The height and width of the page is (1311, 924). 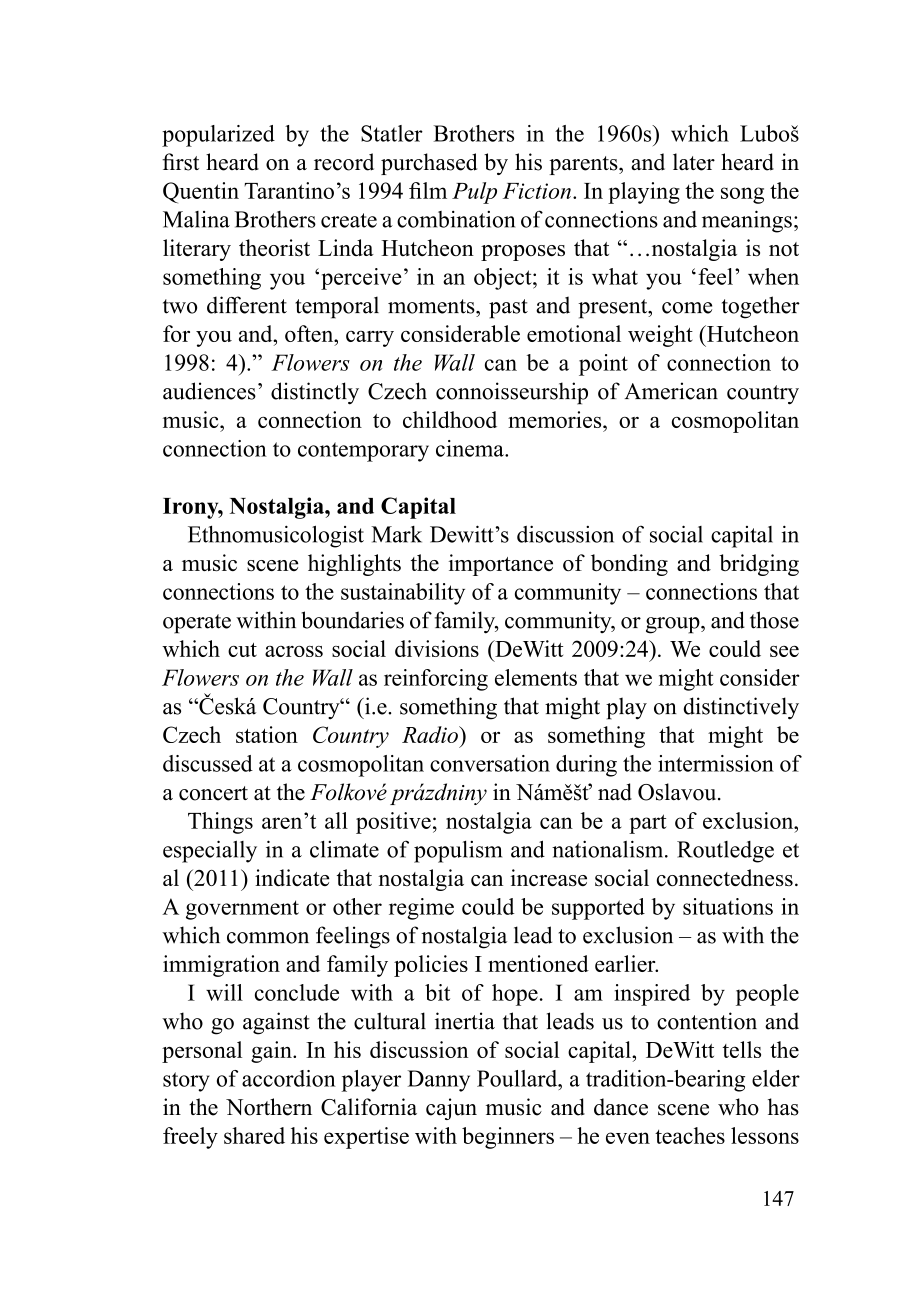 I want to click on indicate, so click(x=292, y=877).
